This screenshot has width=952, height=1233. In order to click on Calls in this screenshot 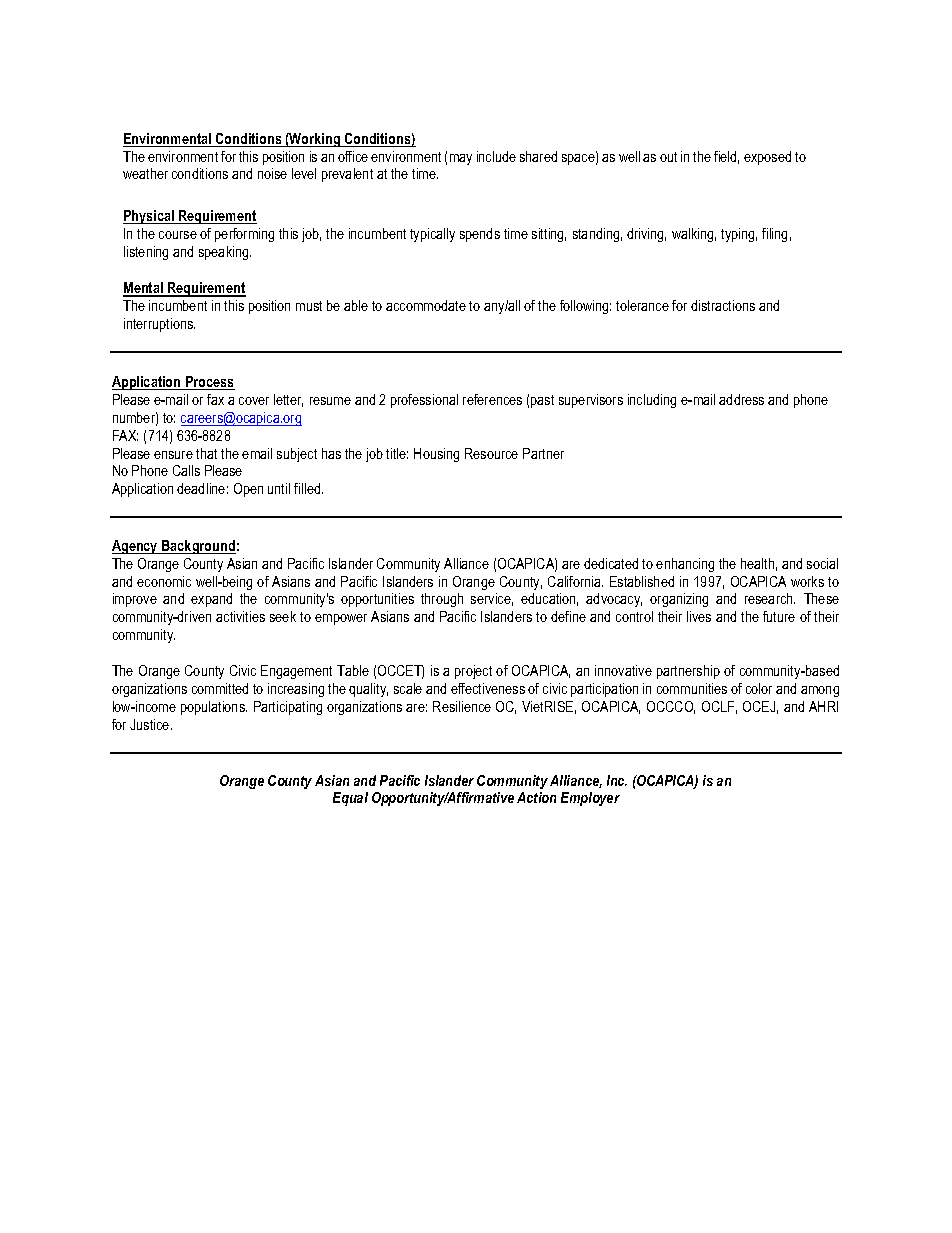, I will do `click(186, 470)`.
